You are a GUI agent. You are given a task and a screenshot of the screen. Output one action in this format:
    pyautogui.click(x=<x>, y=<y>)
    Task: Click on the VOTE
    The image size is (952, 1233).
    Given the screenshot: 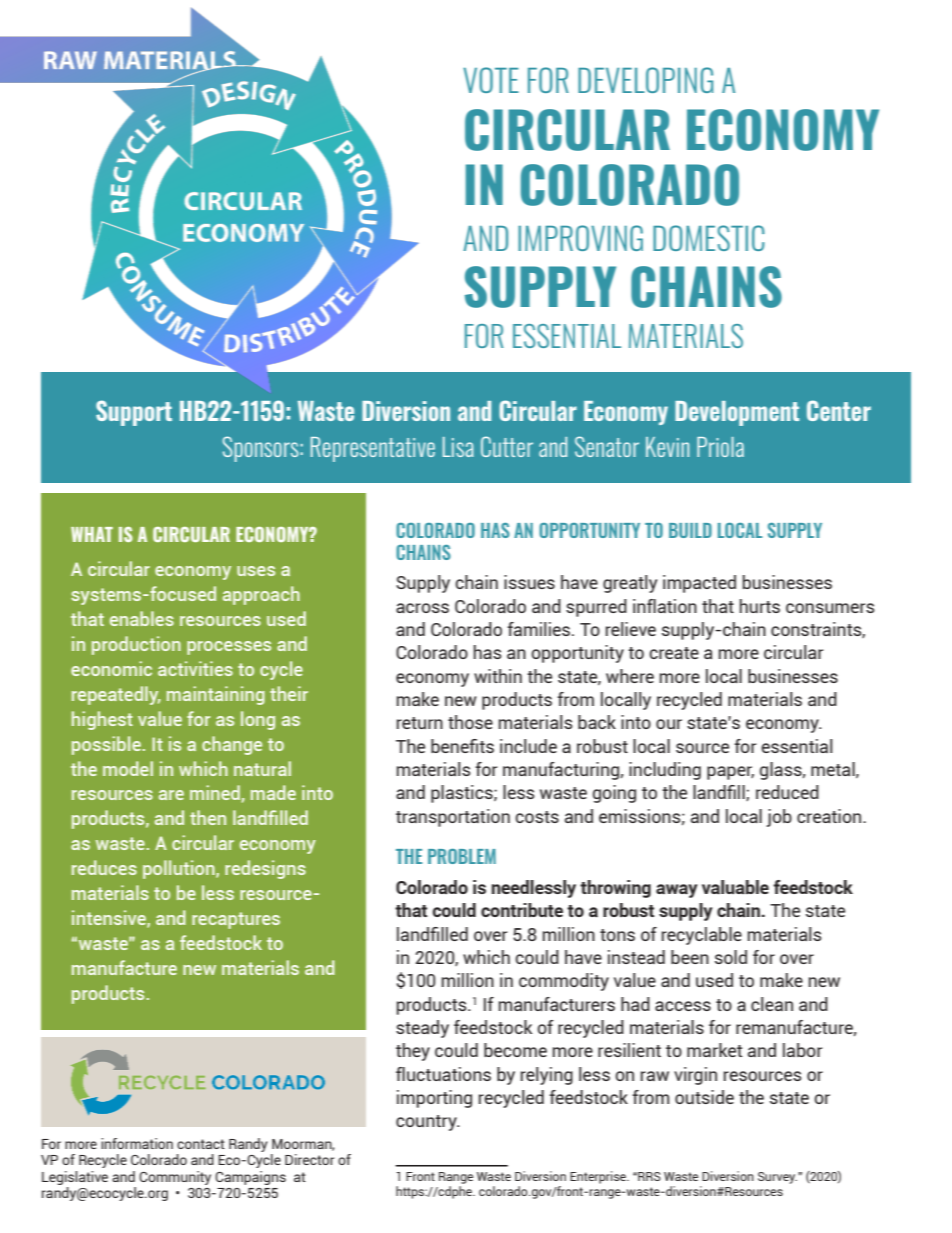 What is the action you would take?
    pyautogui.click(x=491, y=80)
